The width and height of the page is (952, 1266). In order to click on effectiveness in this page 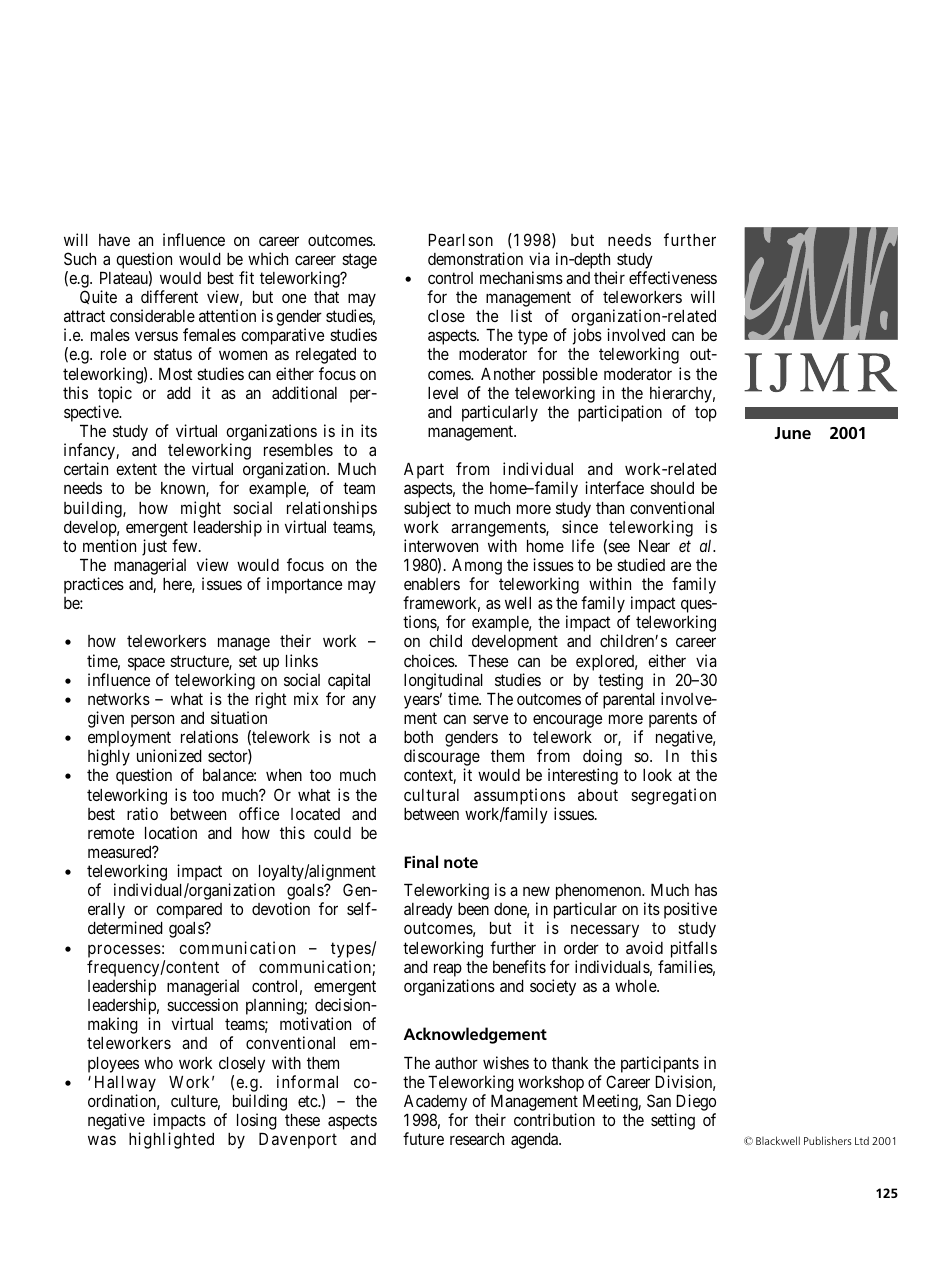, I will do `click(673, 277)`.
